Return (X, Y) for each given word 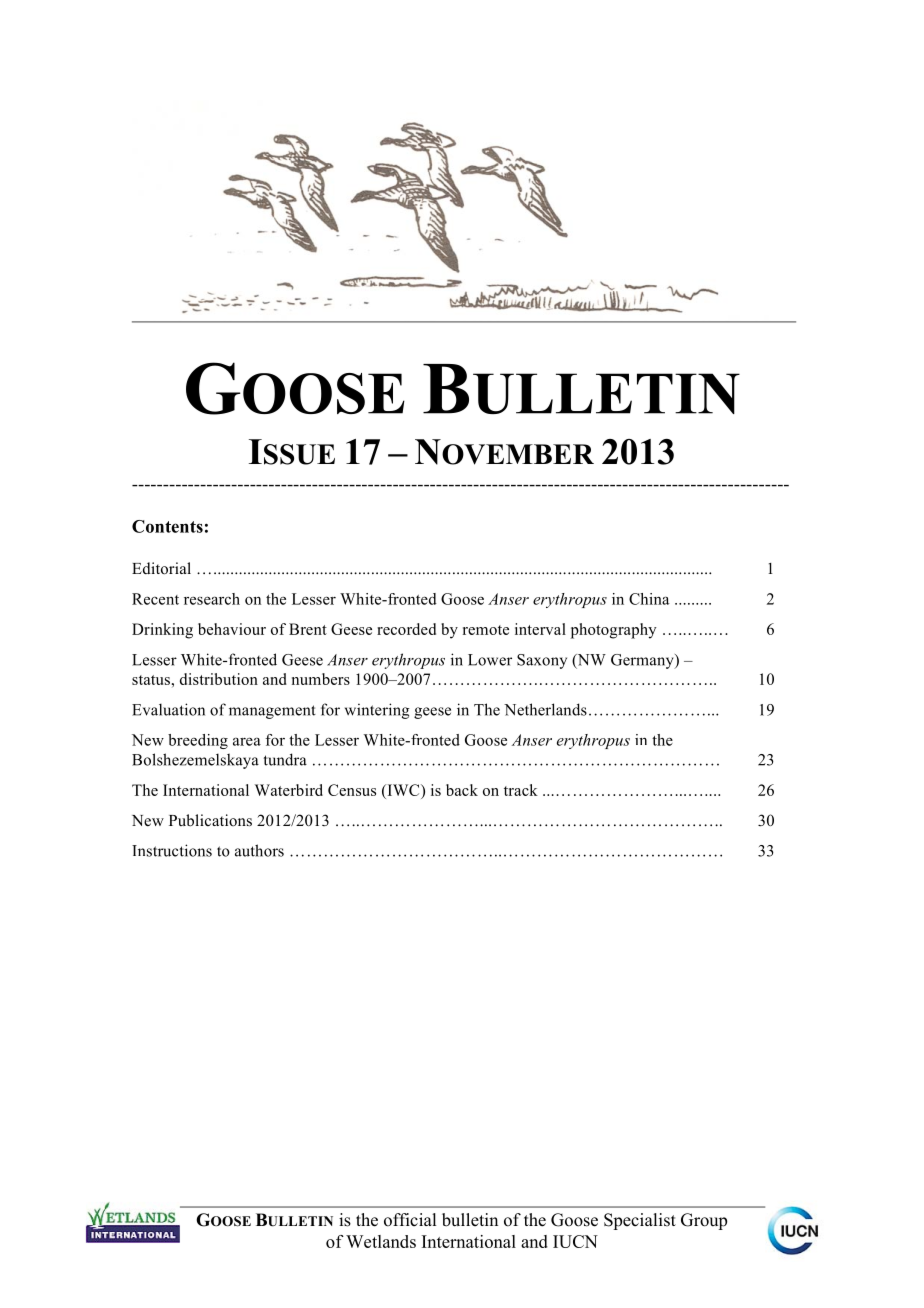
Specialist (640, 1221)
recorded (406, 629)
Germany (643, 661)
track (521, 790)
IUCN (575, 1241)
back (462, 790)
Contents (167, 526)
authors (259, 850)
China (649, 599)
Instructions (172, 850)
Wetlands (381, 1241)
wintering (377, 711)
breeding (198, 741)
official (410, 1220)
